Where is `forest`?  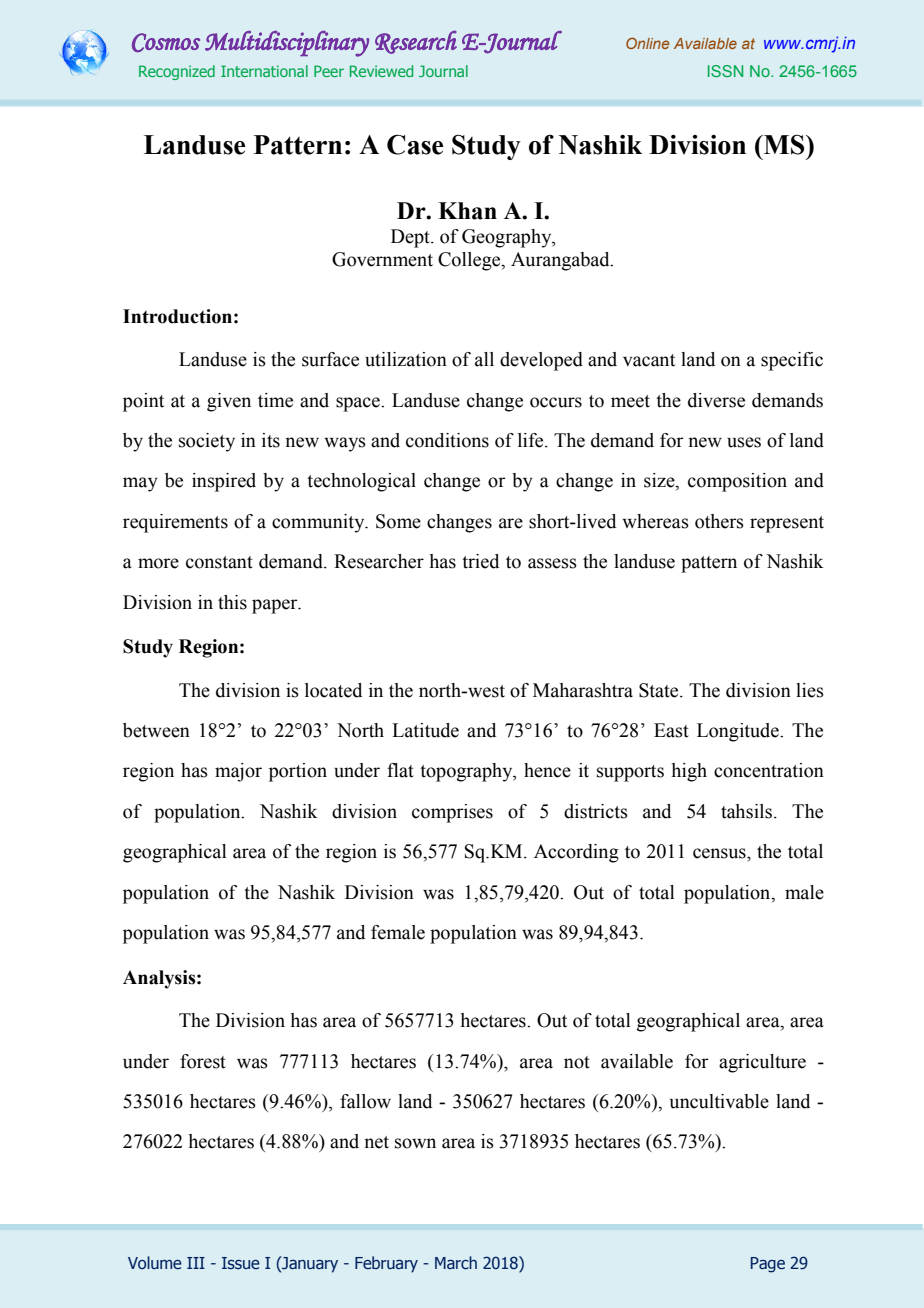 forest is located at coordinates (203, 1061).
